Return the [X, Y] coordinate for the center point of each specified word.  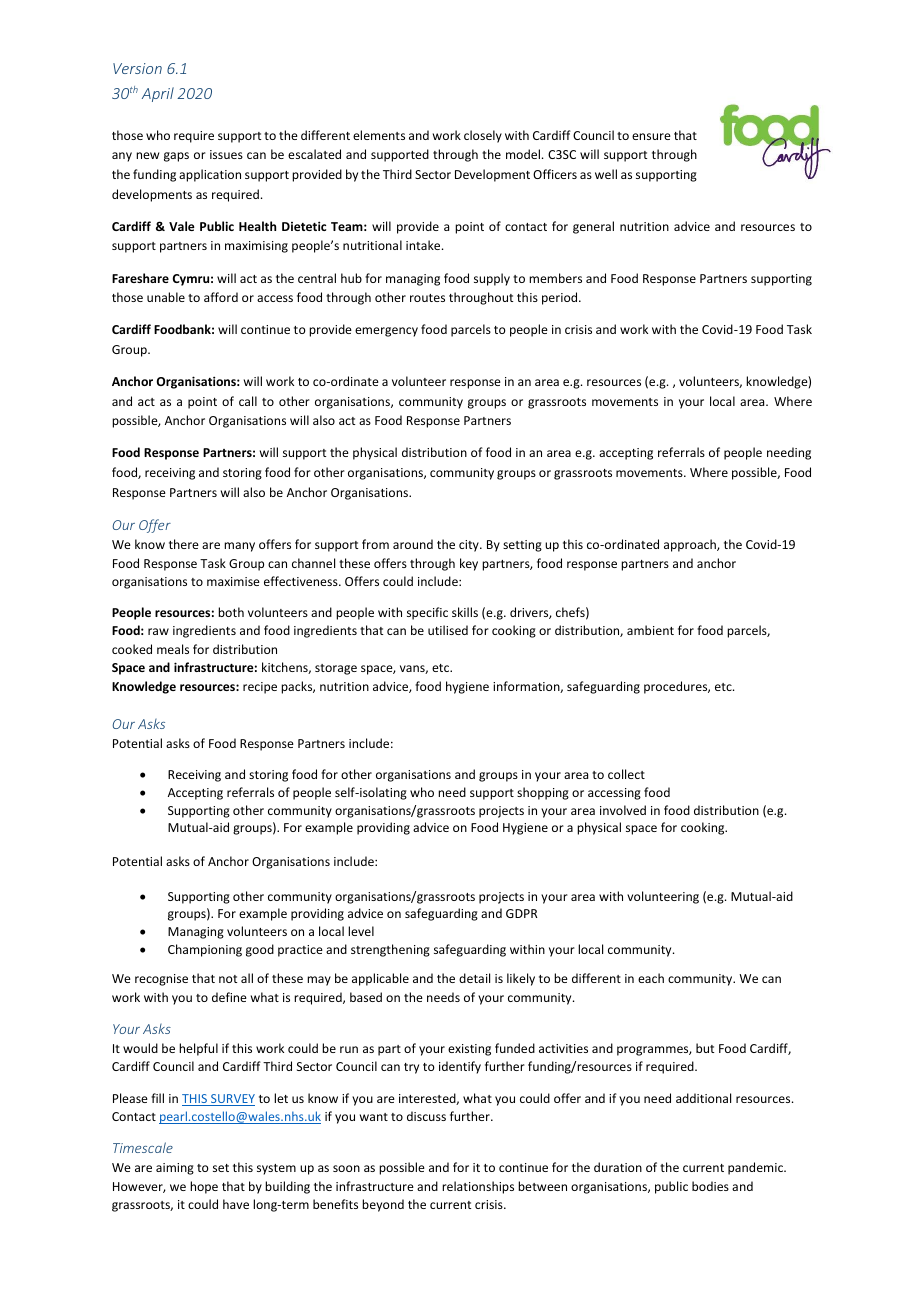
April [158, 94]
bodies [710, 1186]
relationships [478, 1187]
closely [483, 136]
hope [204, 1187]
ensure [651, 136]
